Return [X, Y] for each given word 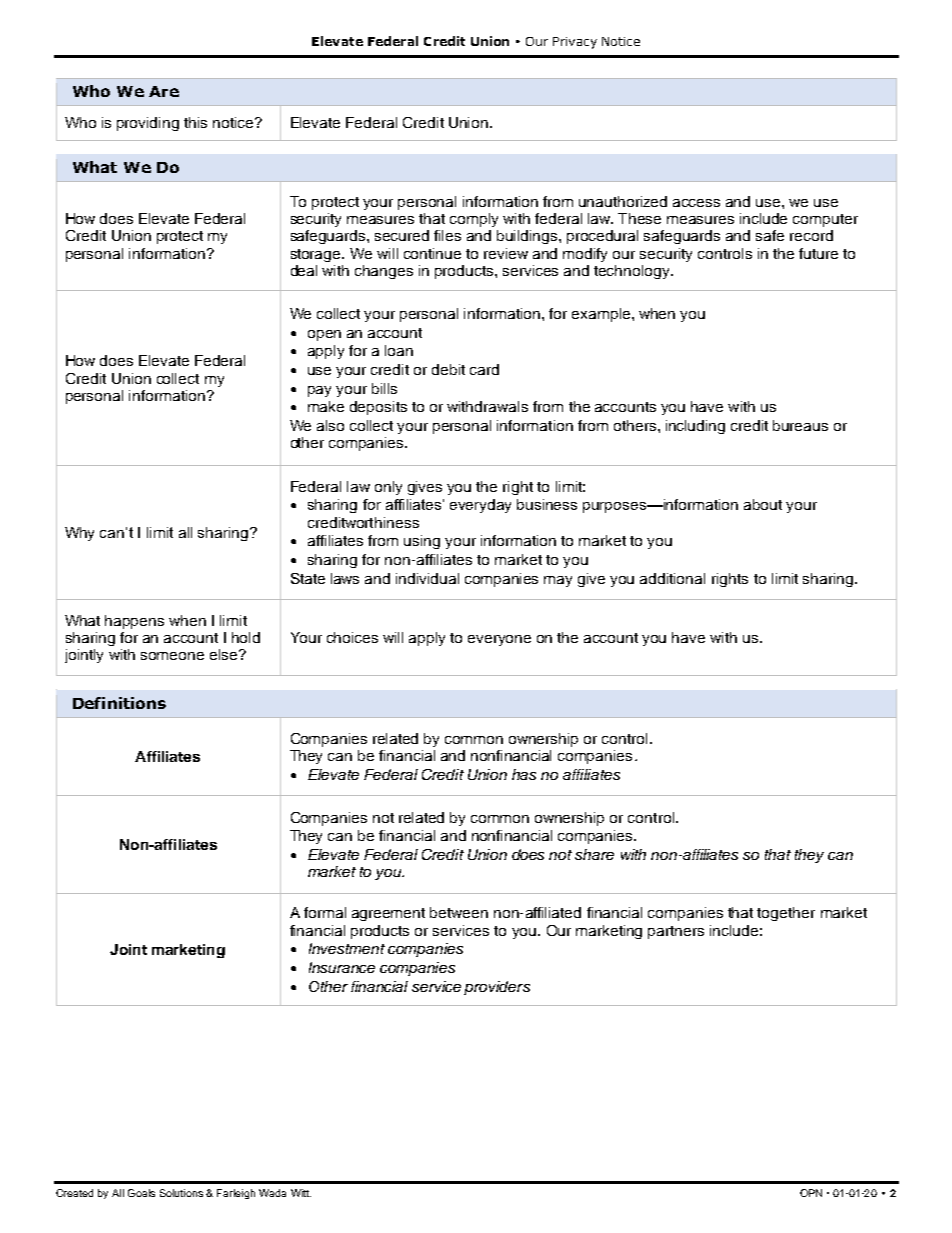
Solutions [181, 1193]
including [695, 427]
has [524, 774]
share [594, 854]
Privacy [575, 43]
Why [79, 534]
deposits [378, 408]
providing [148, 124]
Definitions [119, 703]
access [696, 203]
